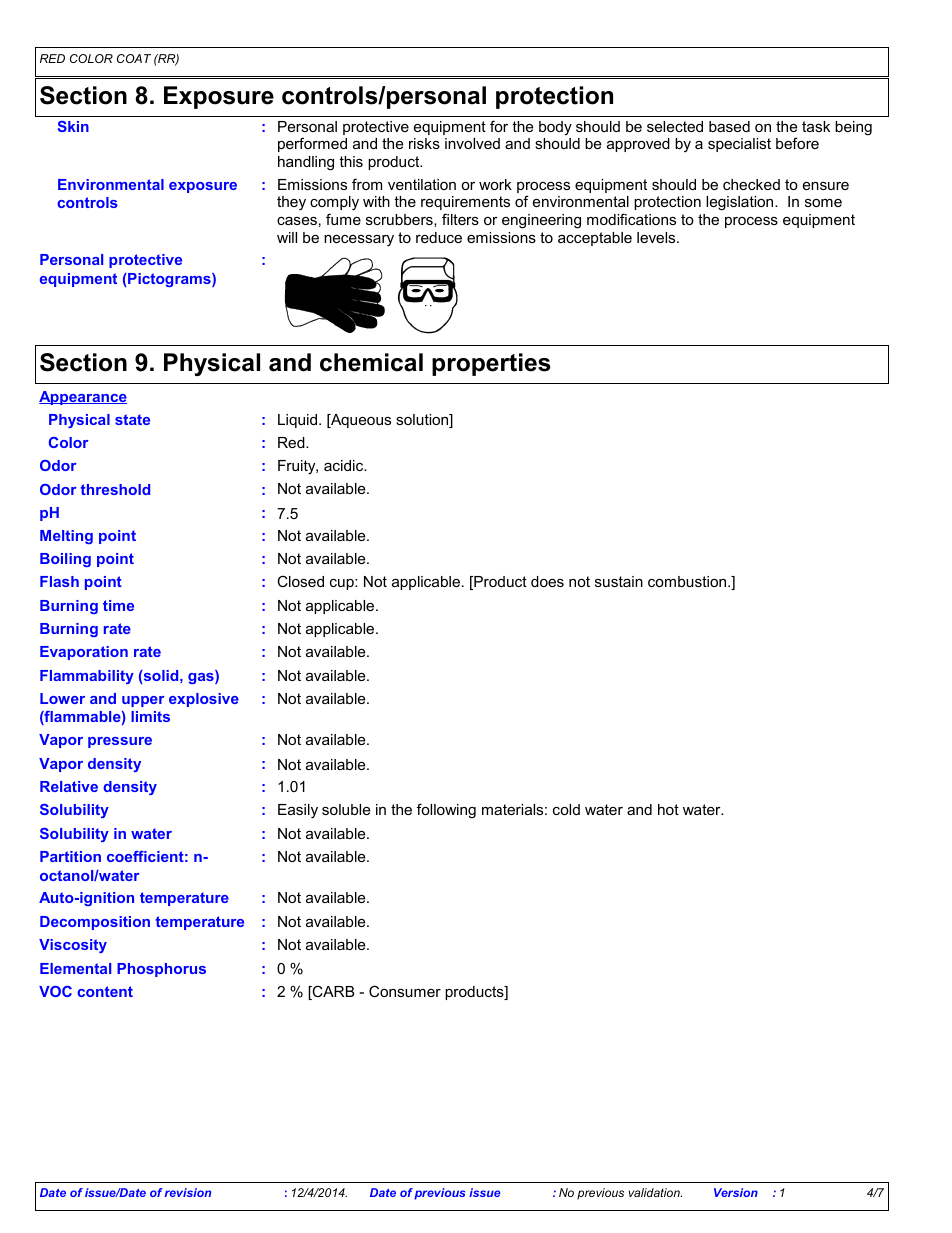 The image size is (952, 1233). I want to click on Decomposition, so click(95, 923).
